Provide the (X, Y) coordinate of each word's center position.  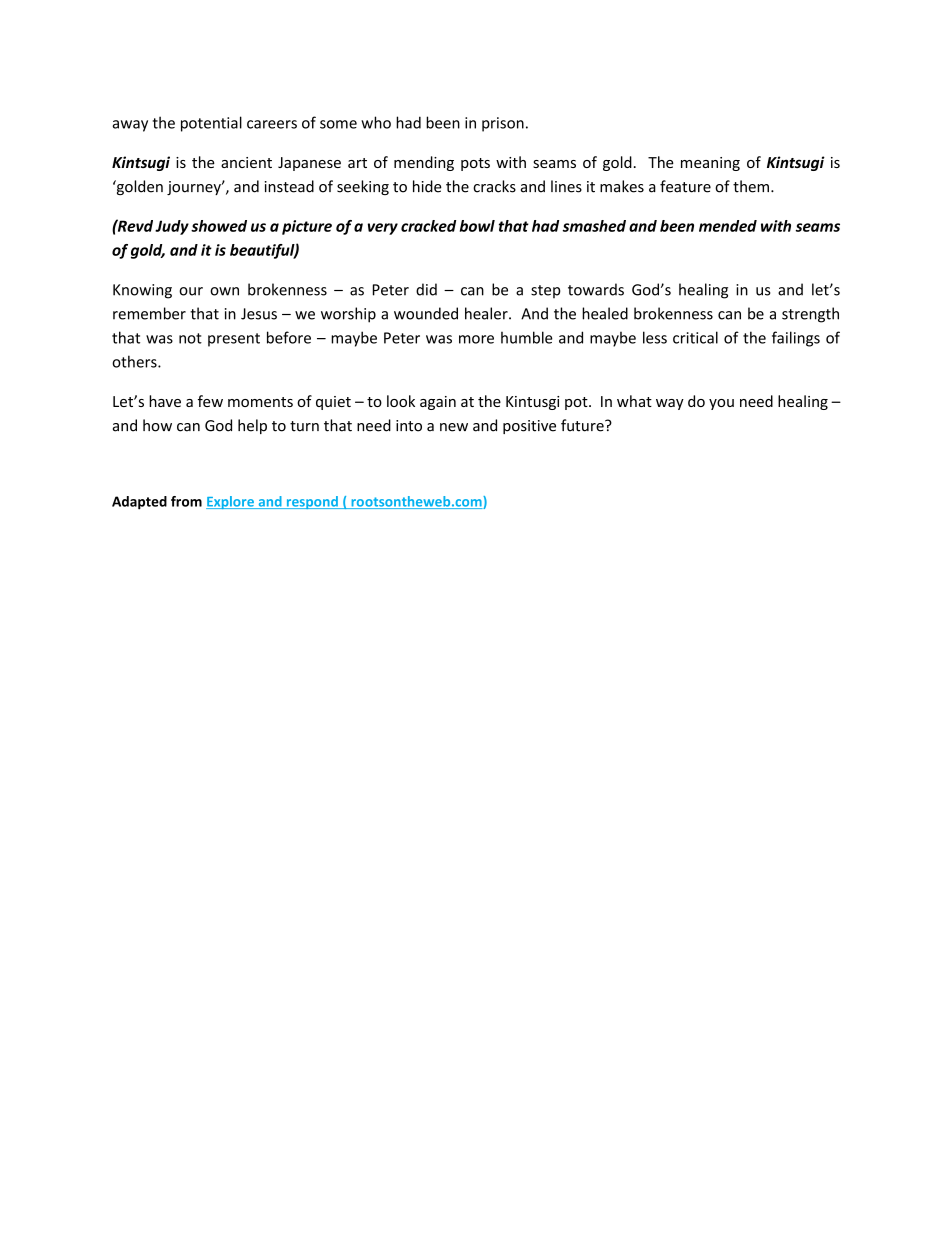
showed (219, 226)
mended (728, 226)
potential (211, 124)
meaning (710, 164)
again (438, 403)
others (135, 361)
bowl (477, 226)
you (721, 404)
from (186, 501)
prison (503, 124)
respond (312, 502)
